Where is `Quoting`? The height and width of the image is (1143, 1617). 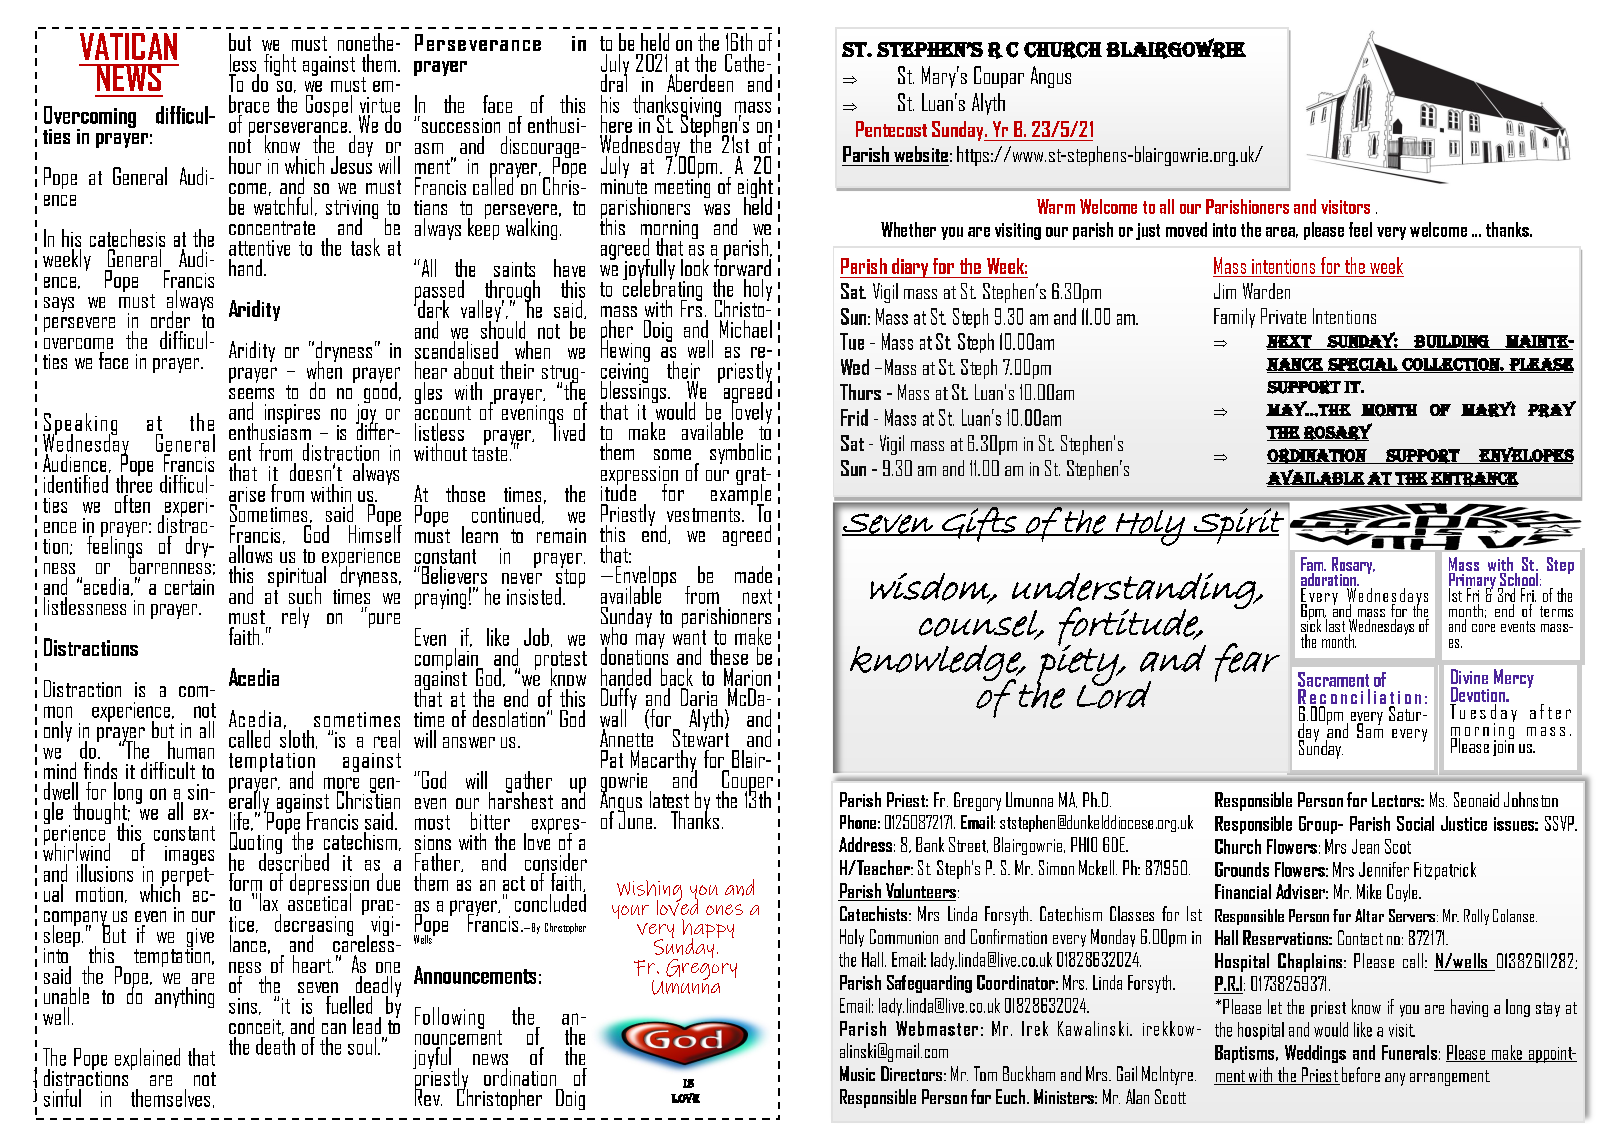
Quoting is located at coordinates (255, 843).
